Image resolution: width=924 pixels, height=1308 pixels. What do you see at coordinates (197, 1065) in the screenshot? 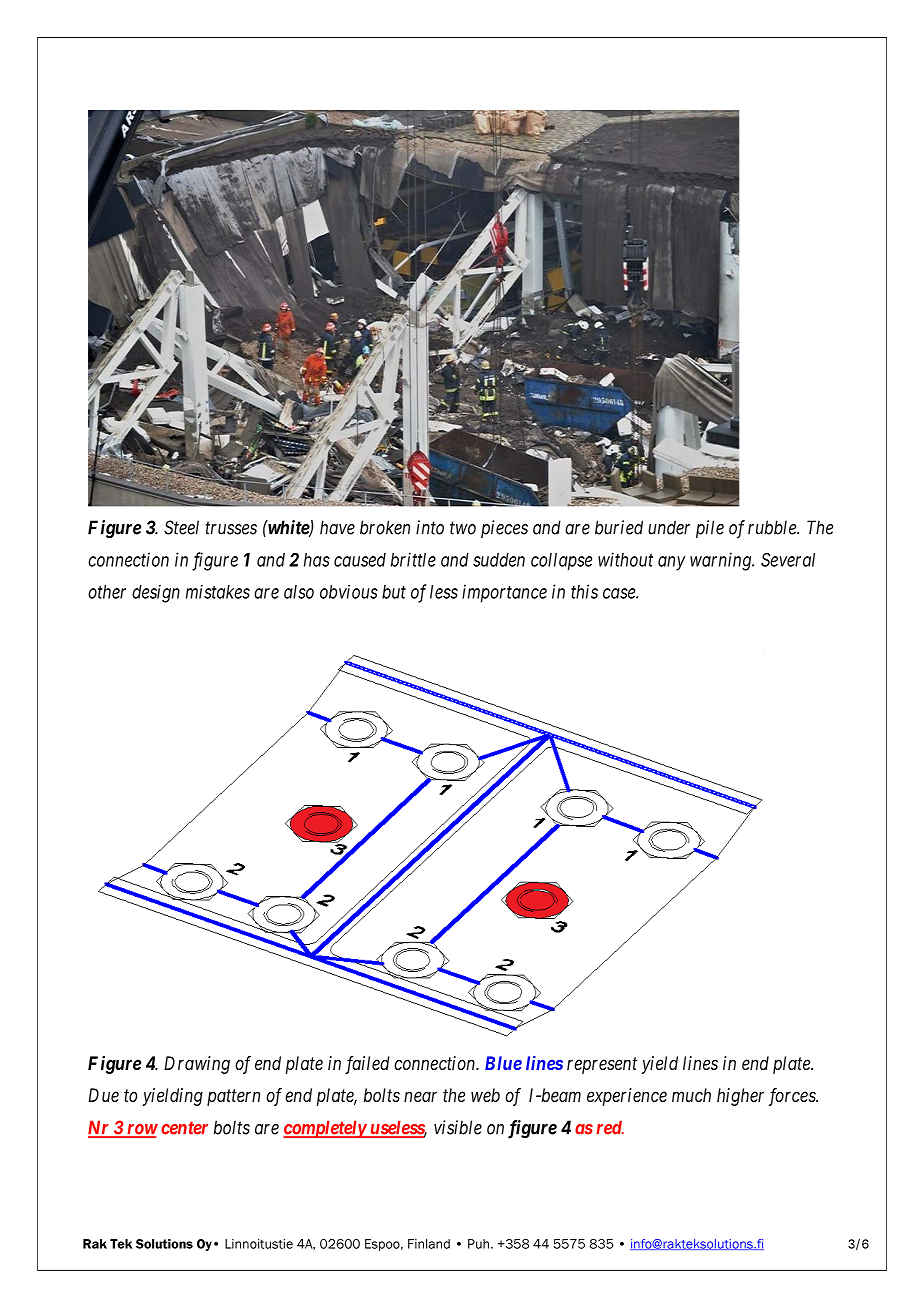
I see `Drawing` at bounding box center [197, 1065].
